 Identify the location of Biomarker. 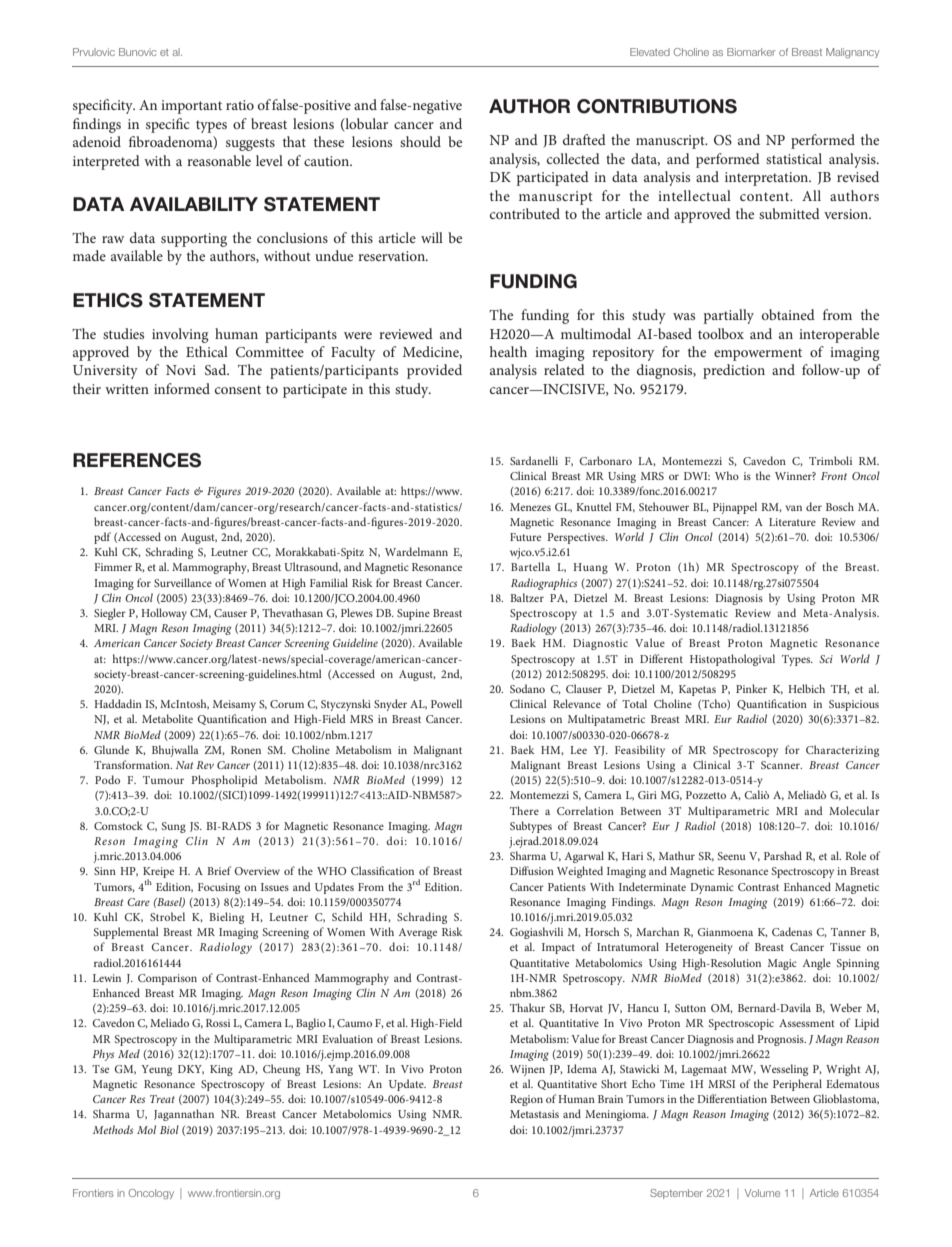
(751, 52).
